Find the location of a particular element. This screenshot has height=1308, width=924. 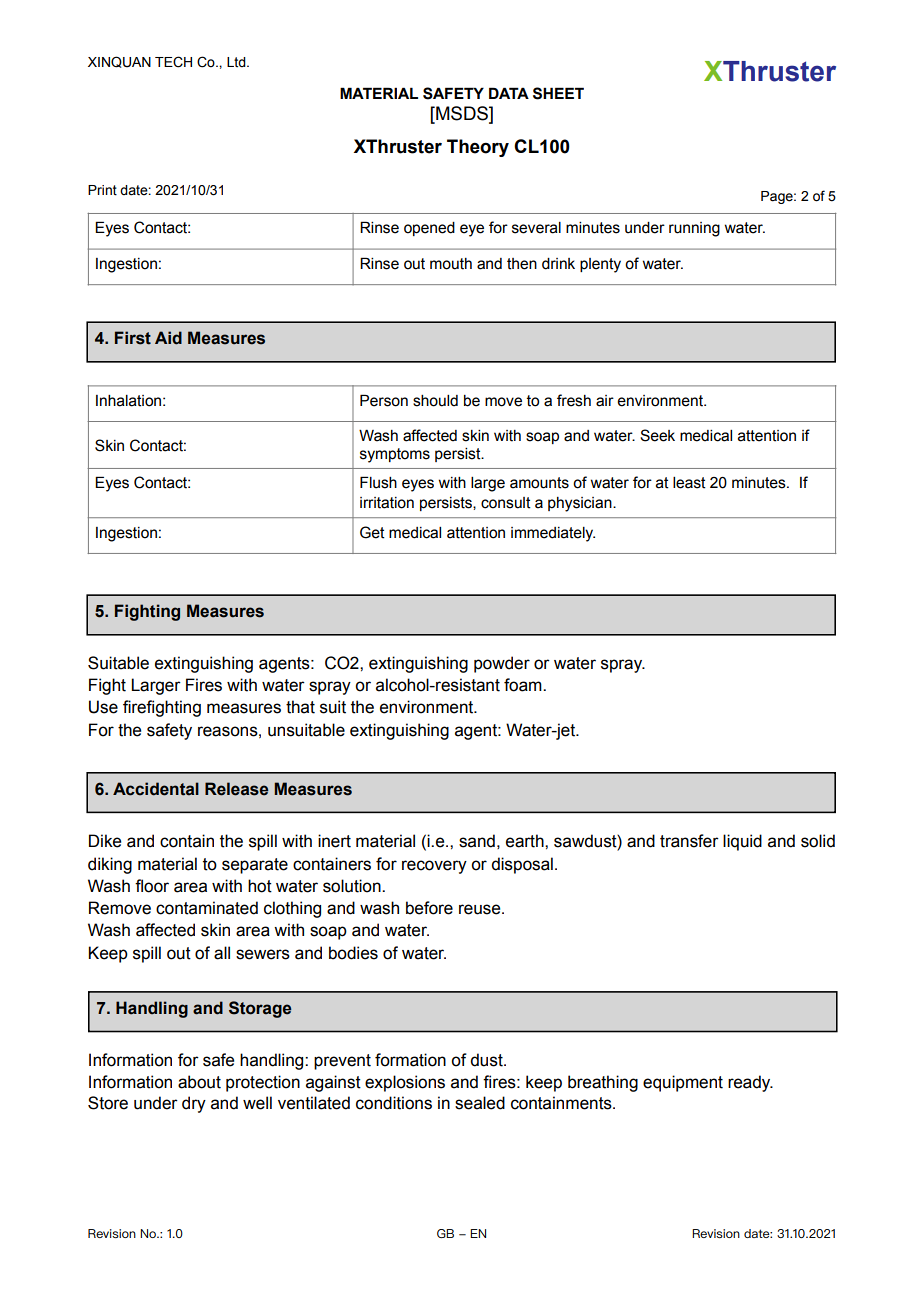

Seek is located at coordinates (657, 435).
